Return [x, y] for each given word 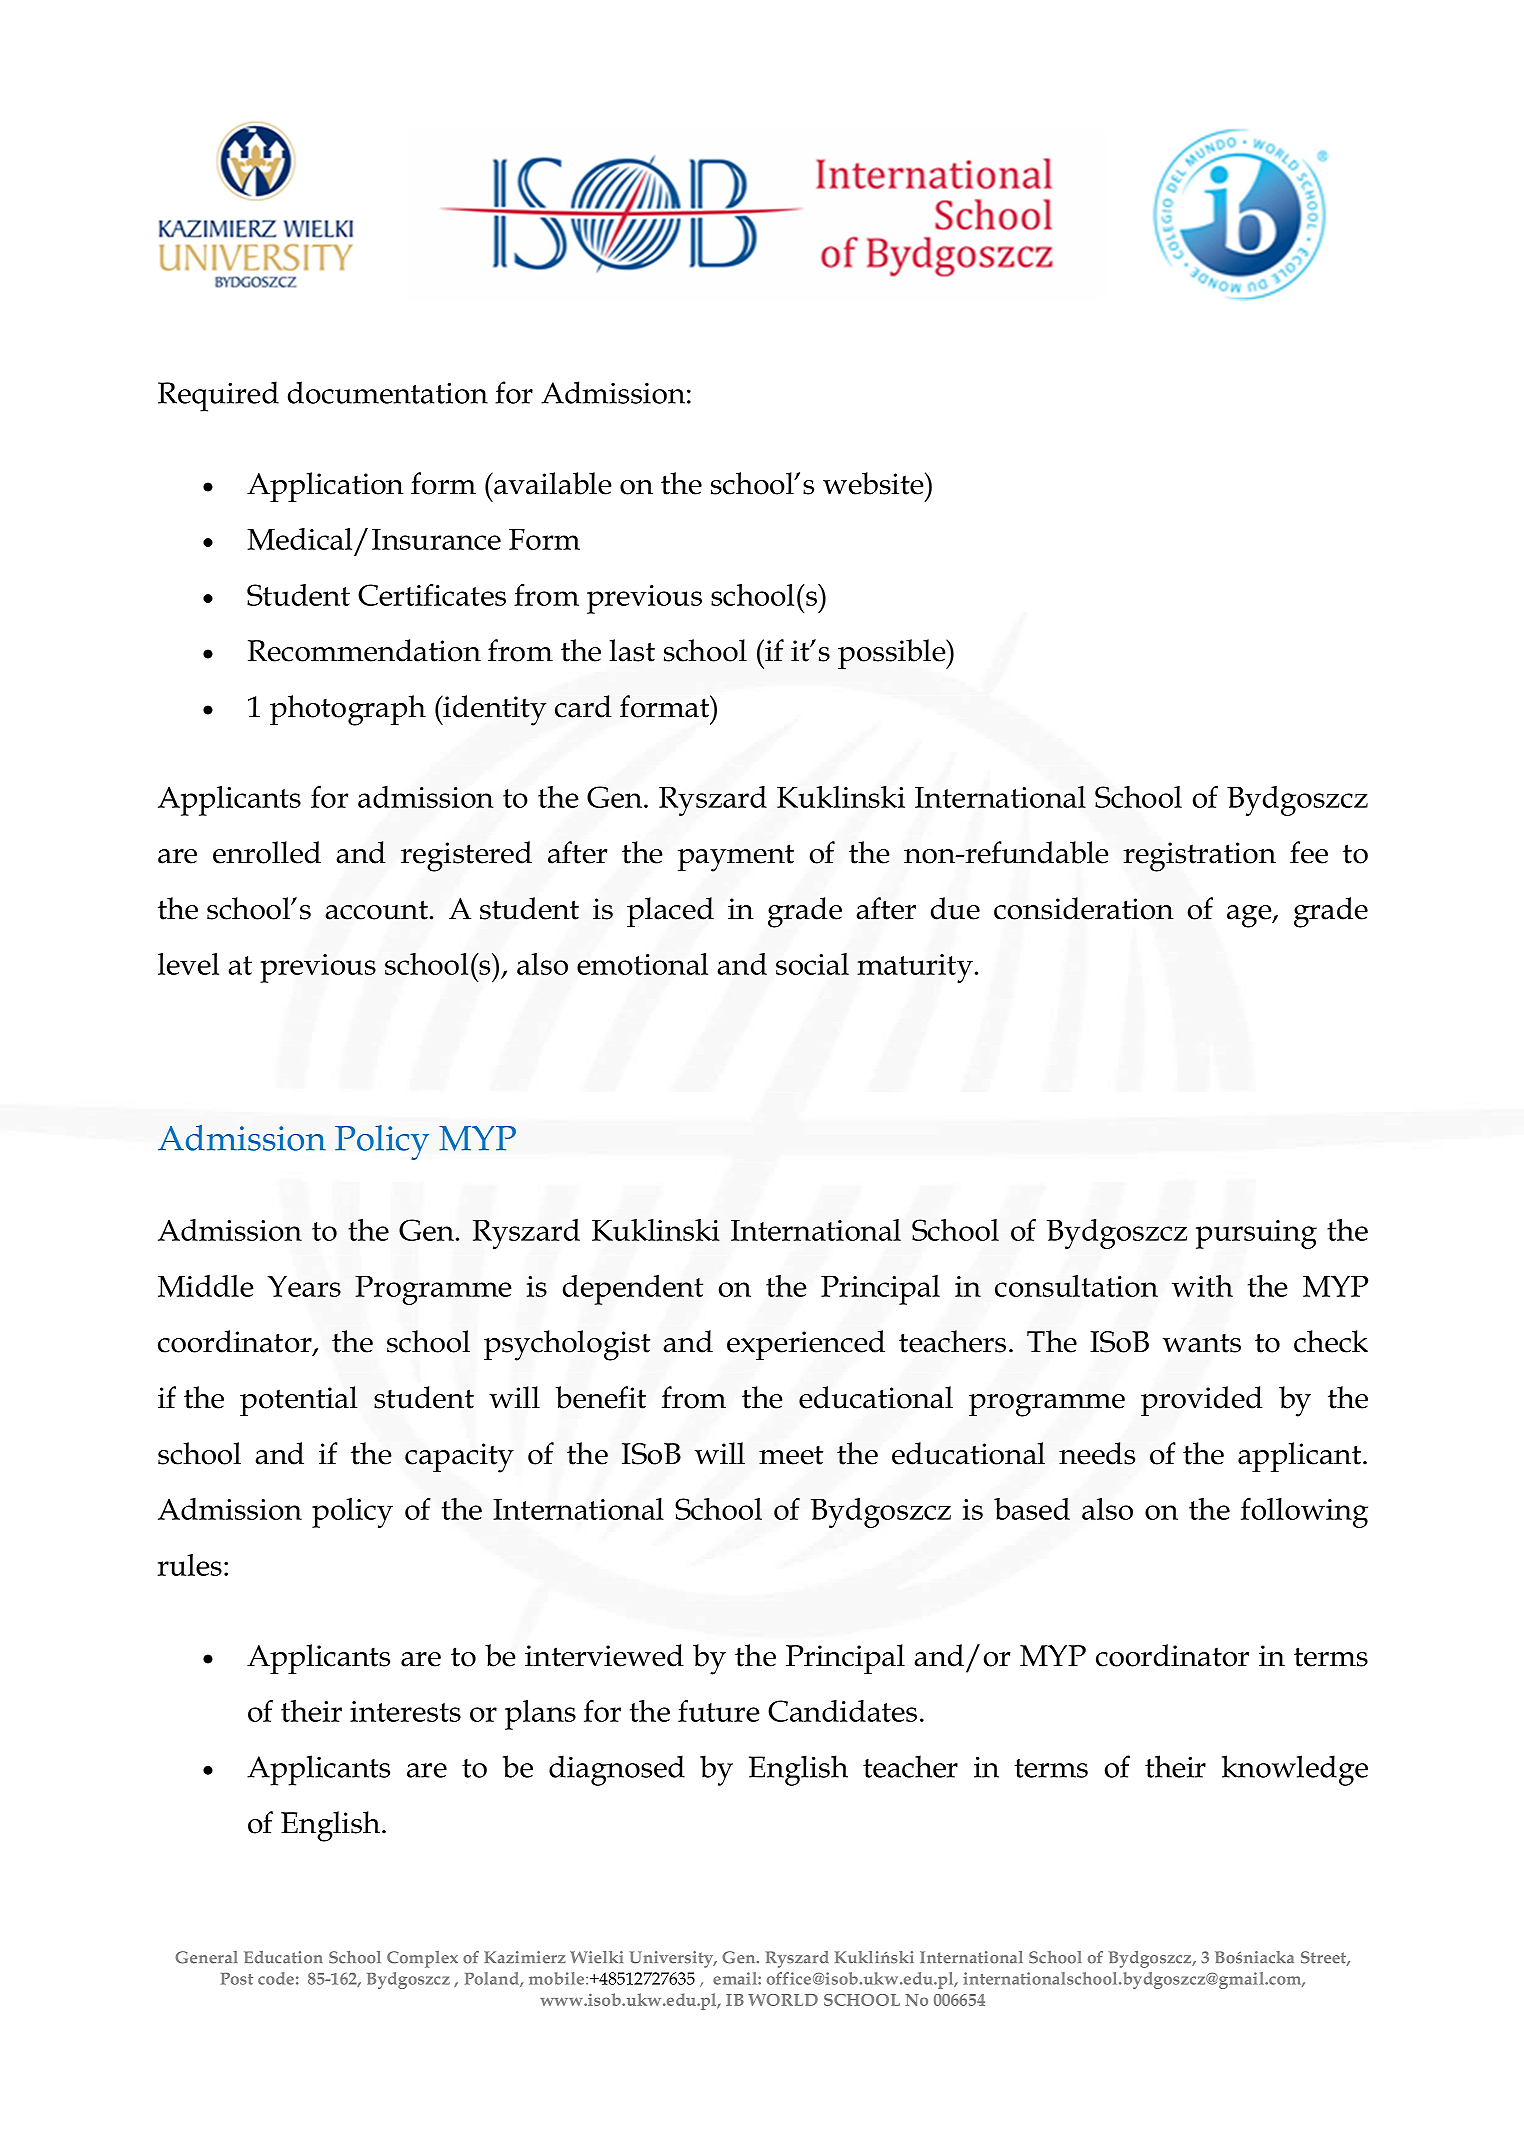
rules [190, 1565]
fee [1309, 852]
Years [304, 1286]
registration [1199, 857]
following [1304, 1513]
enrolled [267, 852]
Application [325, 487]
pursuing [1256, 1234]
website [874, 483]
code [276, 1978]
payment [736, 858]
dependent [633, 1290]
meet [791, 1455]
